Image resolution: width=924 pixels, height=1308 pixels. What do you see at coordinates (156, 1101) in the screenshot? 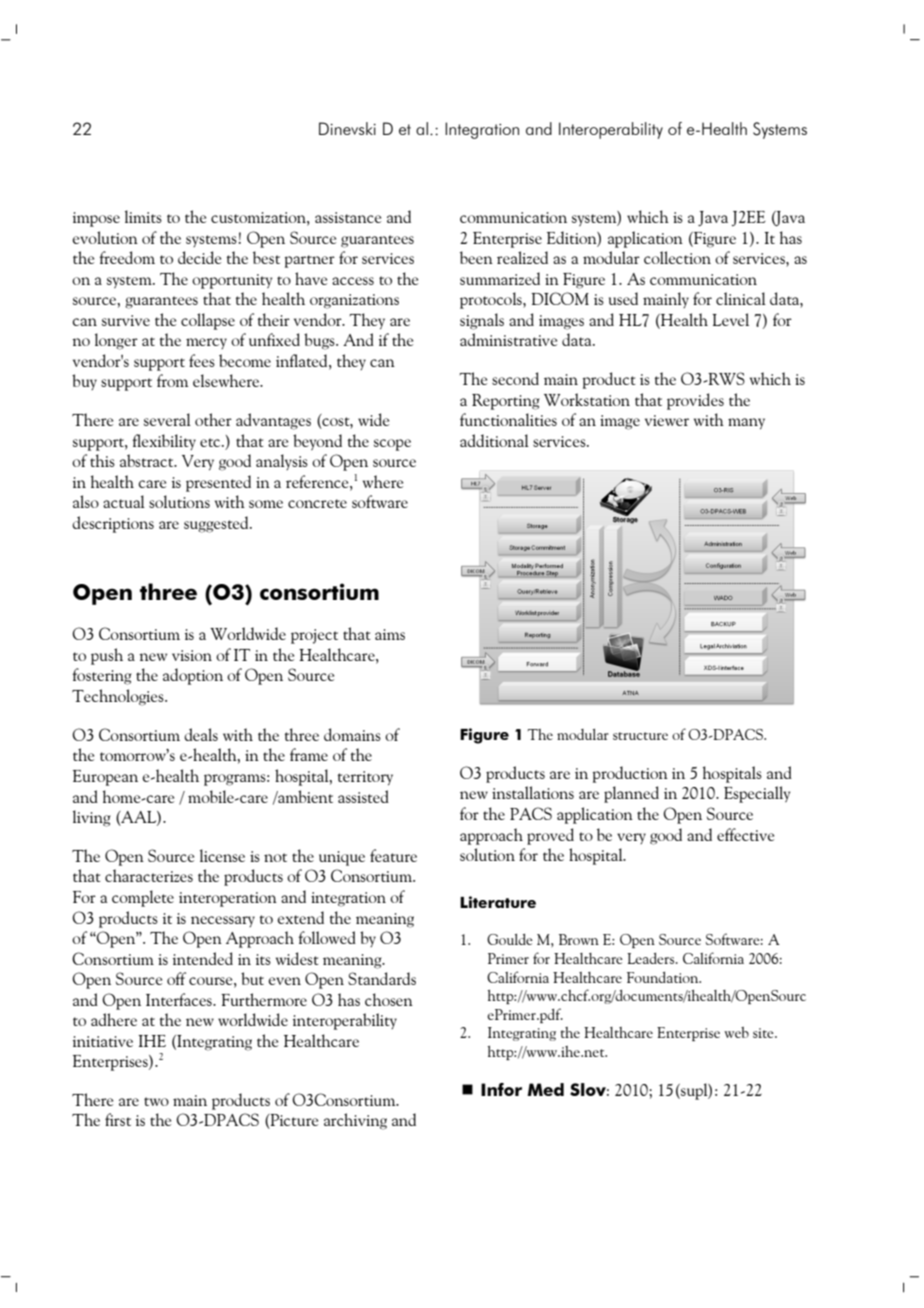
I see `two` at bounding box center [156, 1101].
